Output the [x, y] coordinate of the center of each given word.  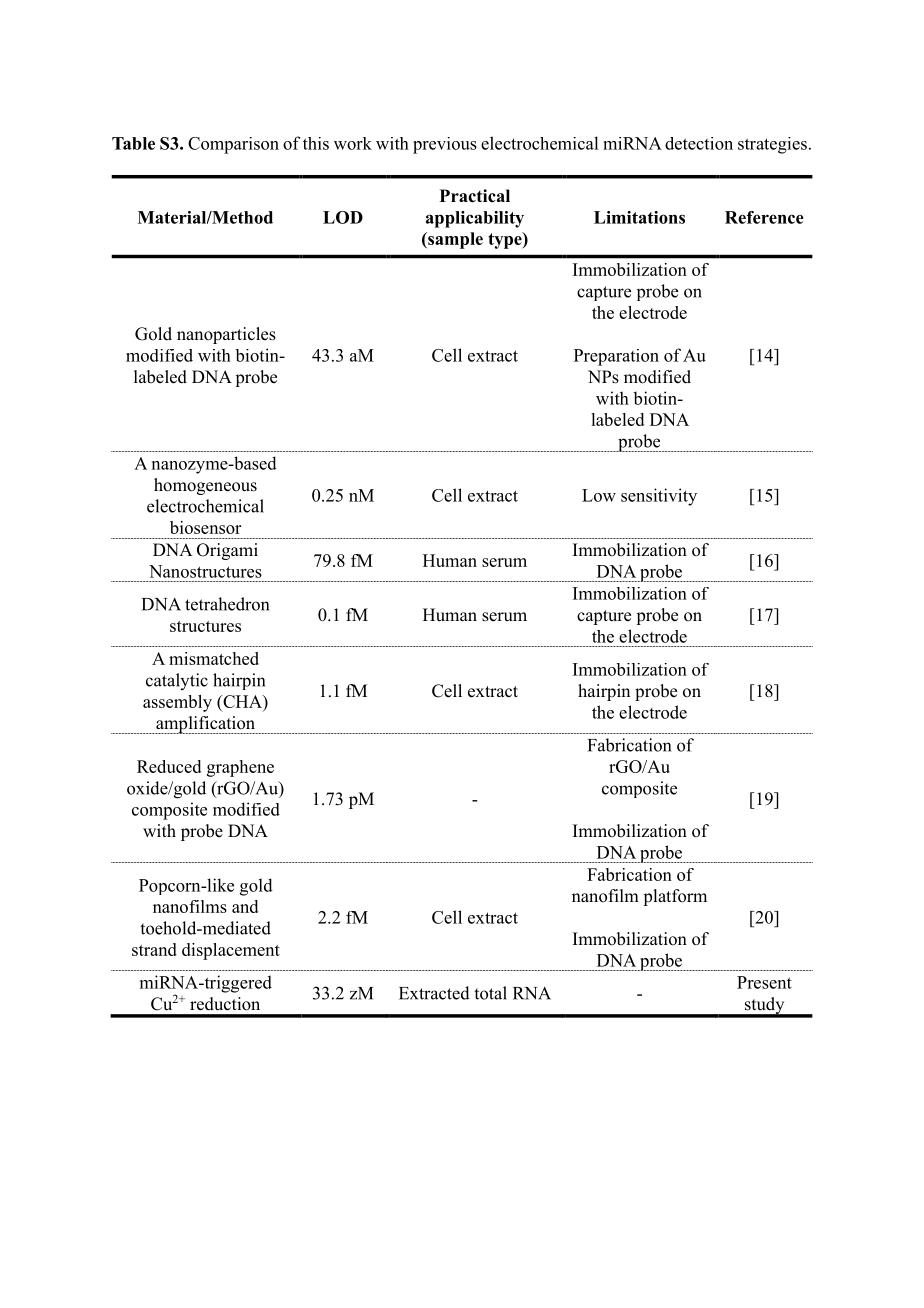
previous [445, 145]
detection [699, 143]
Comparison [233, 145]
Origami [227, 551]
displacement [231, 951]
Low [599, 495]
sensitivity [659, 497]
